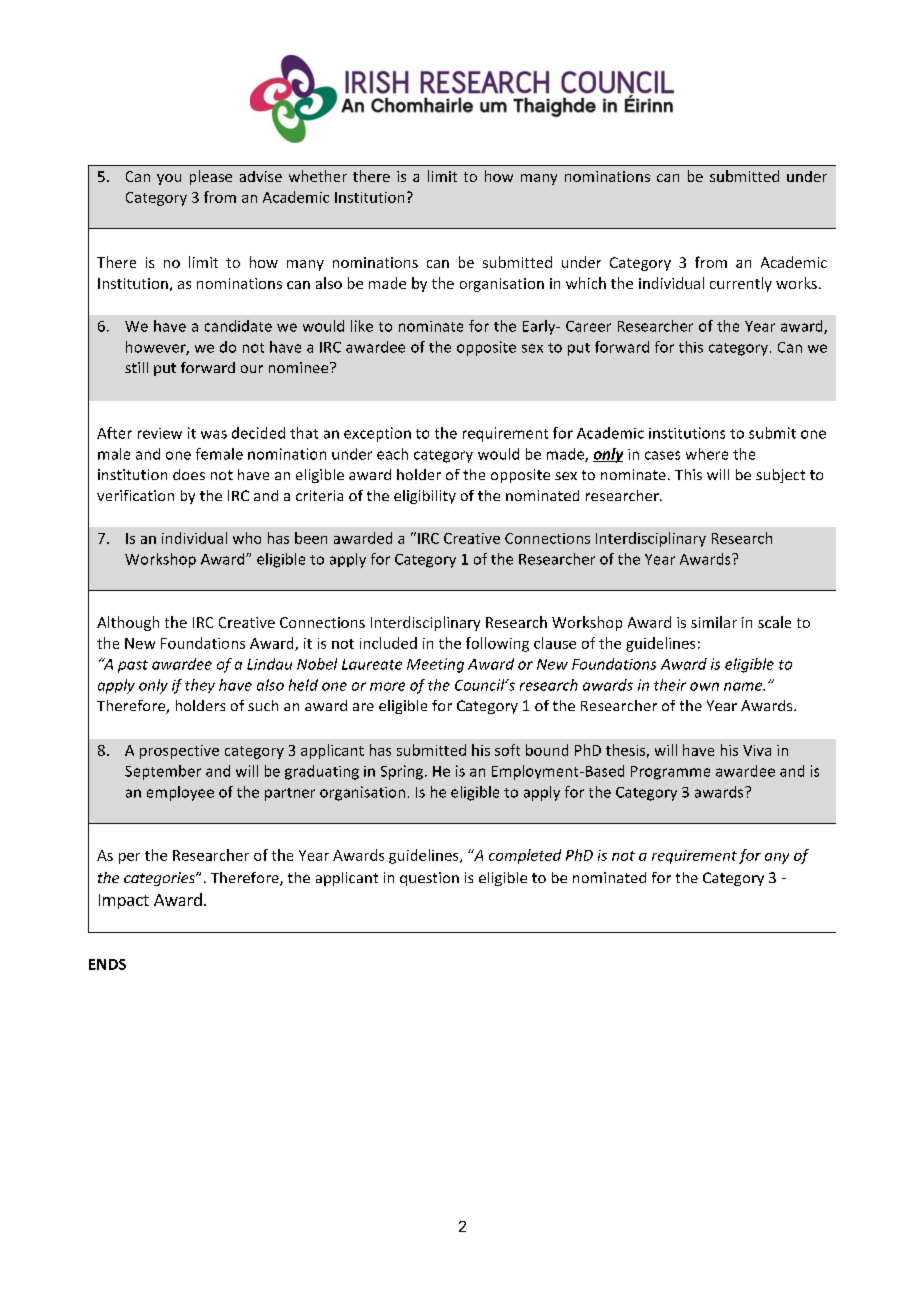  What do you see at coordinates (169, 179) in the screenshot?
I see `you` at bounding box center [169, 179].
